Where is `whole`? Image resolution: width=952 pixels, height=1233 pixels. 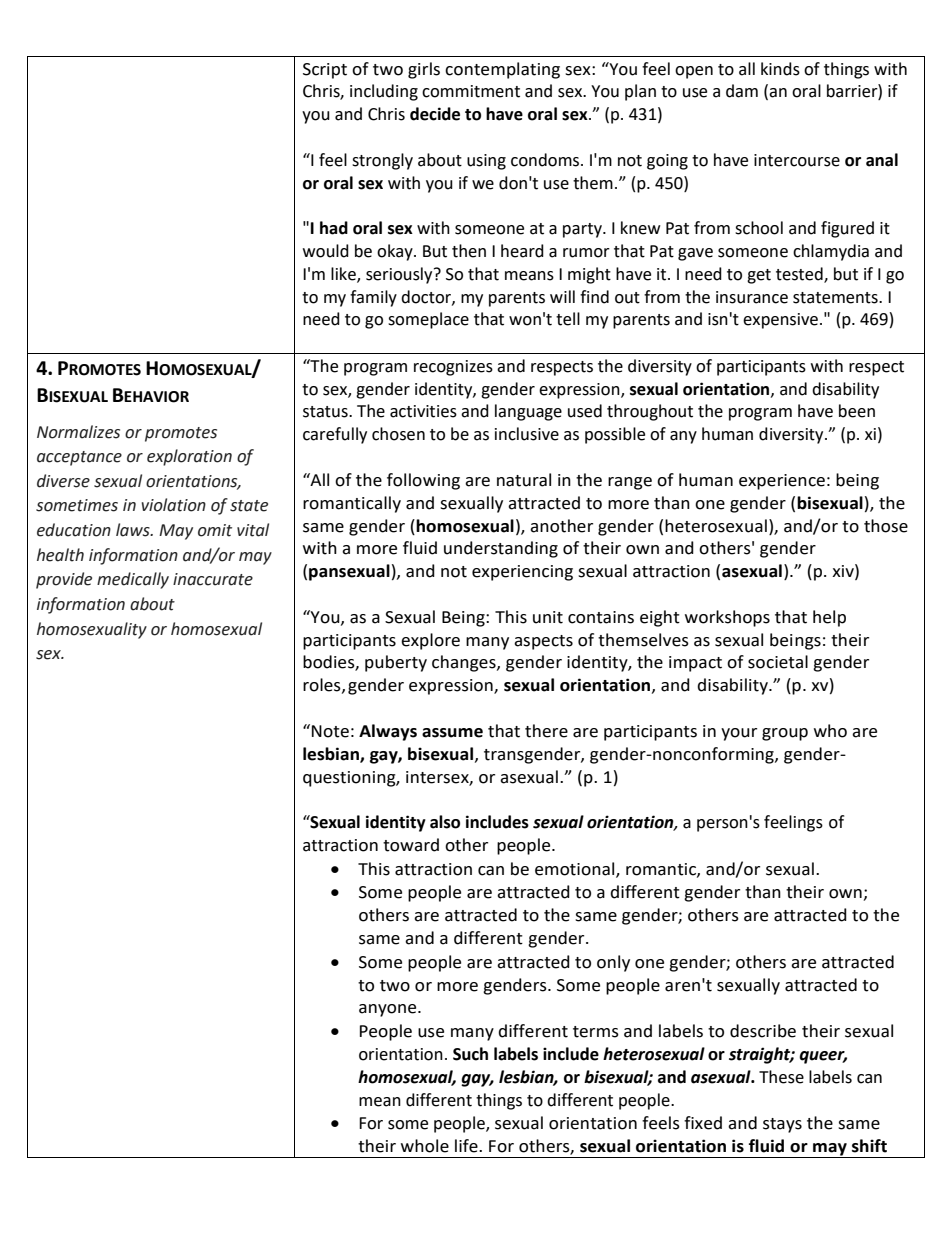
whole is located at coordinates (425, 1146).
